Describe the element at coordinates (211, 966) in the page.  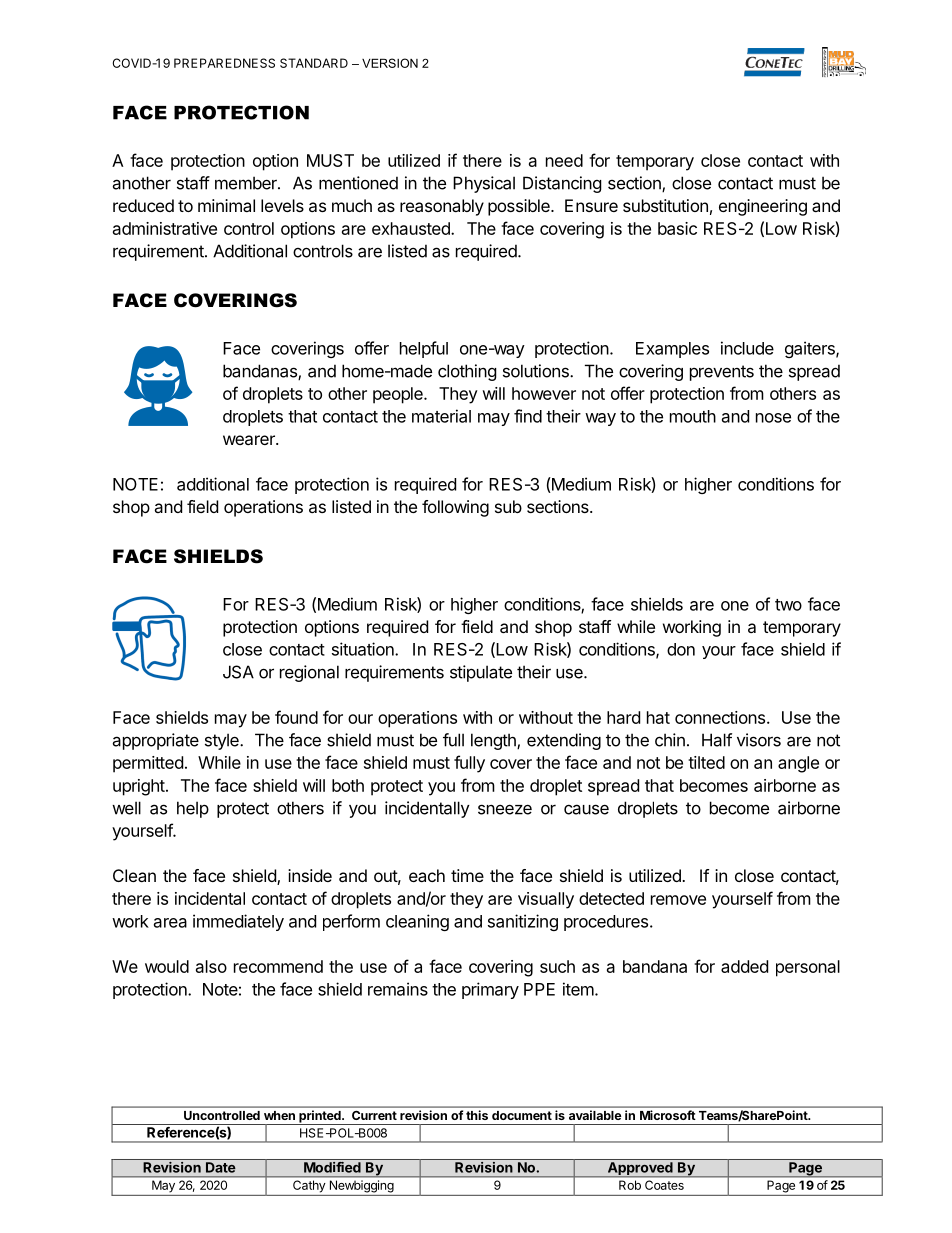
I see `also` at that location.
